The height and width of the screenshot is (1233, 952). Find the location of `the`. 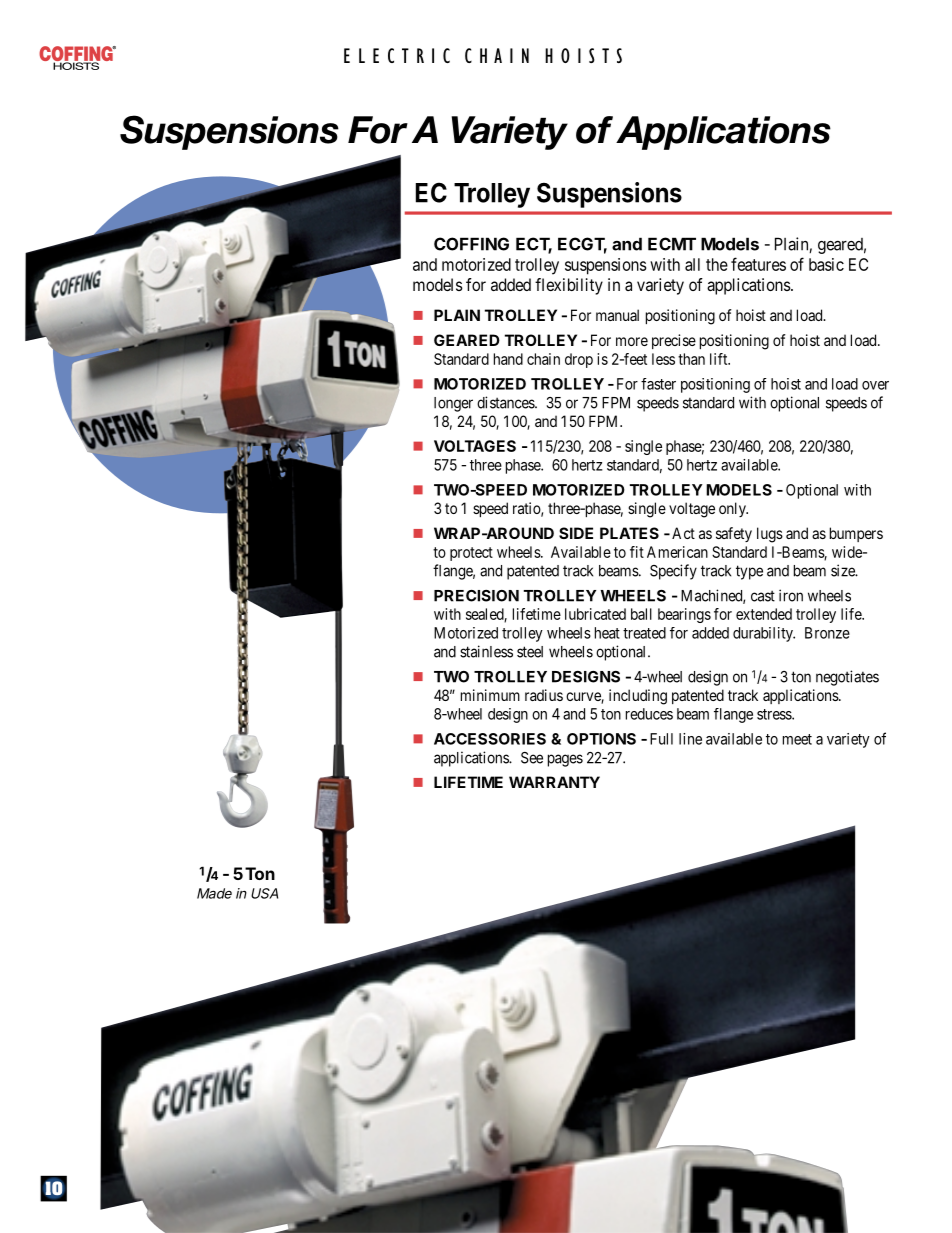

the is located at coordinates (717, 264).
